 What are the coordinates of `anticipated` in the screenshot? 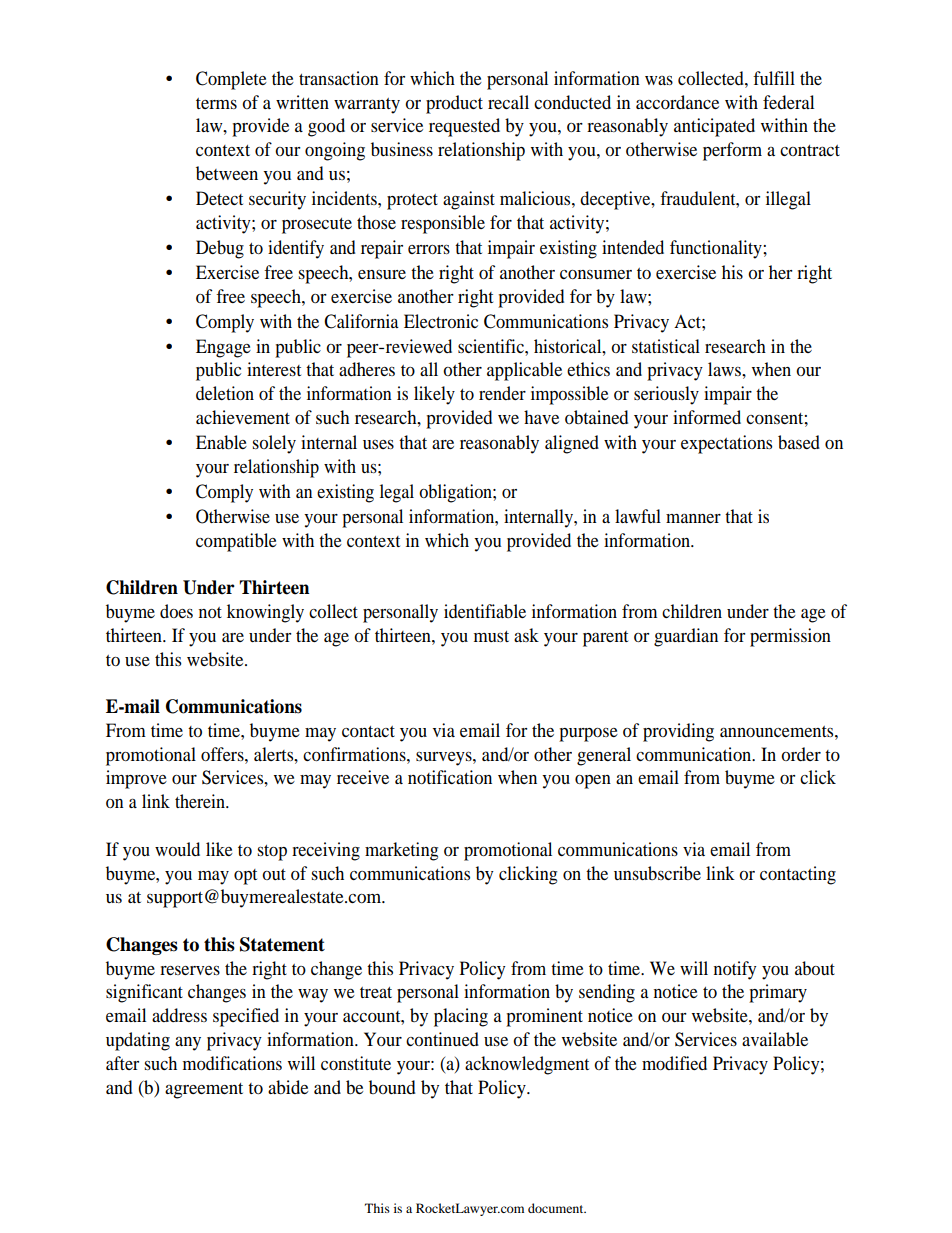 It's located at (714, 127).
